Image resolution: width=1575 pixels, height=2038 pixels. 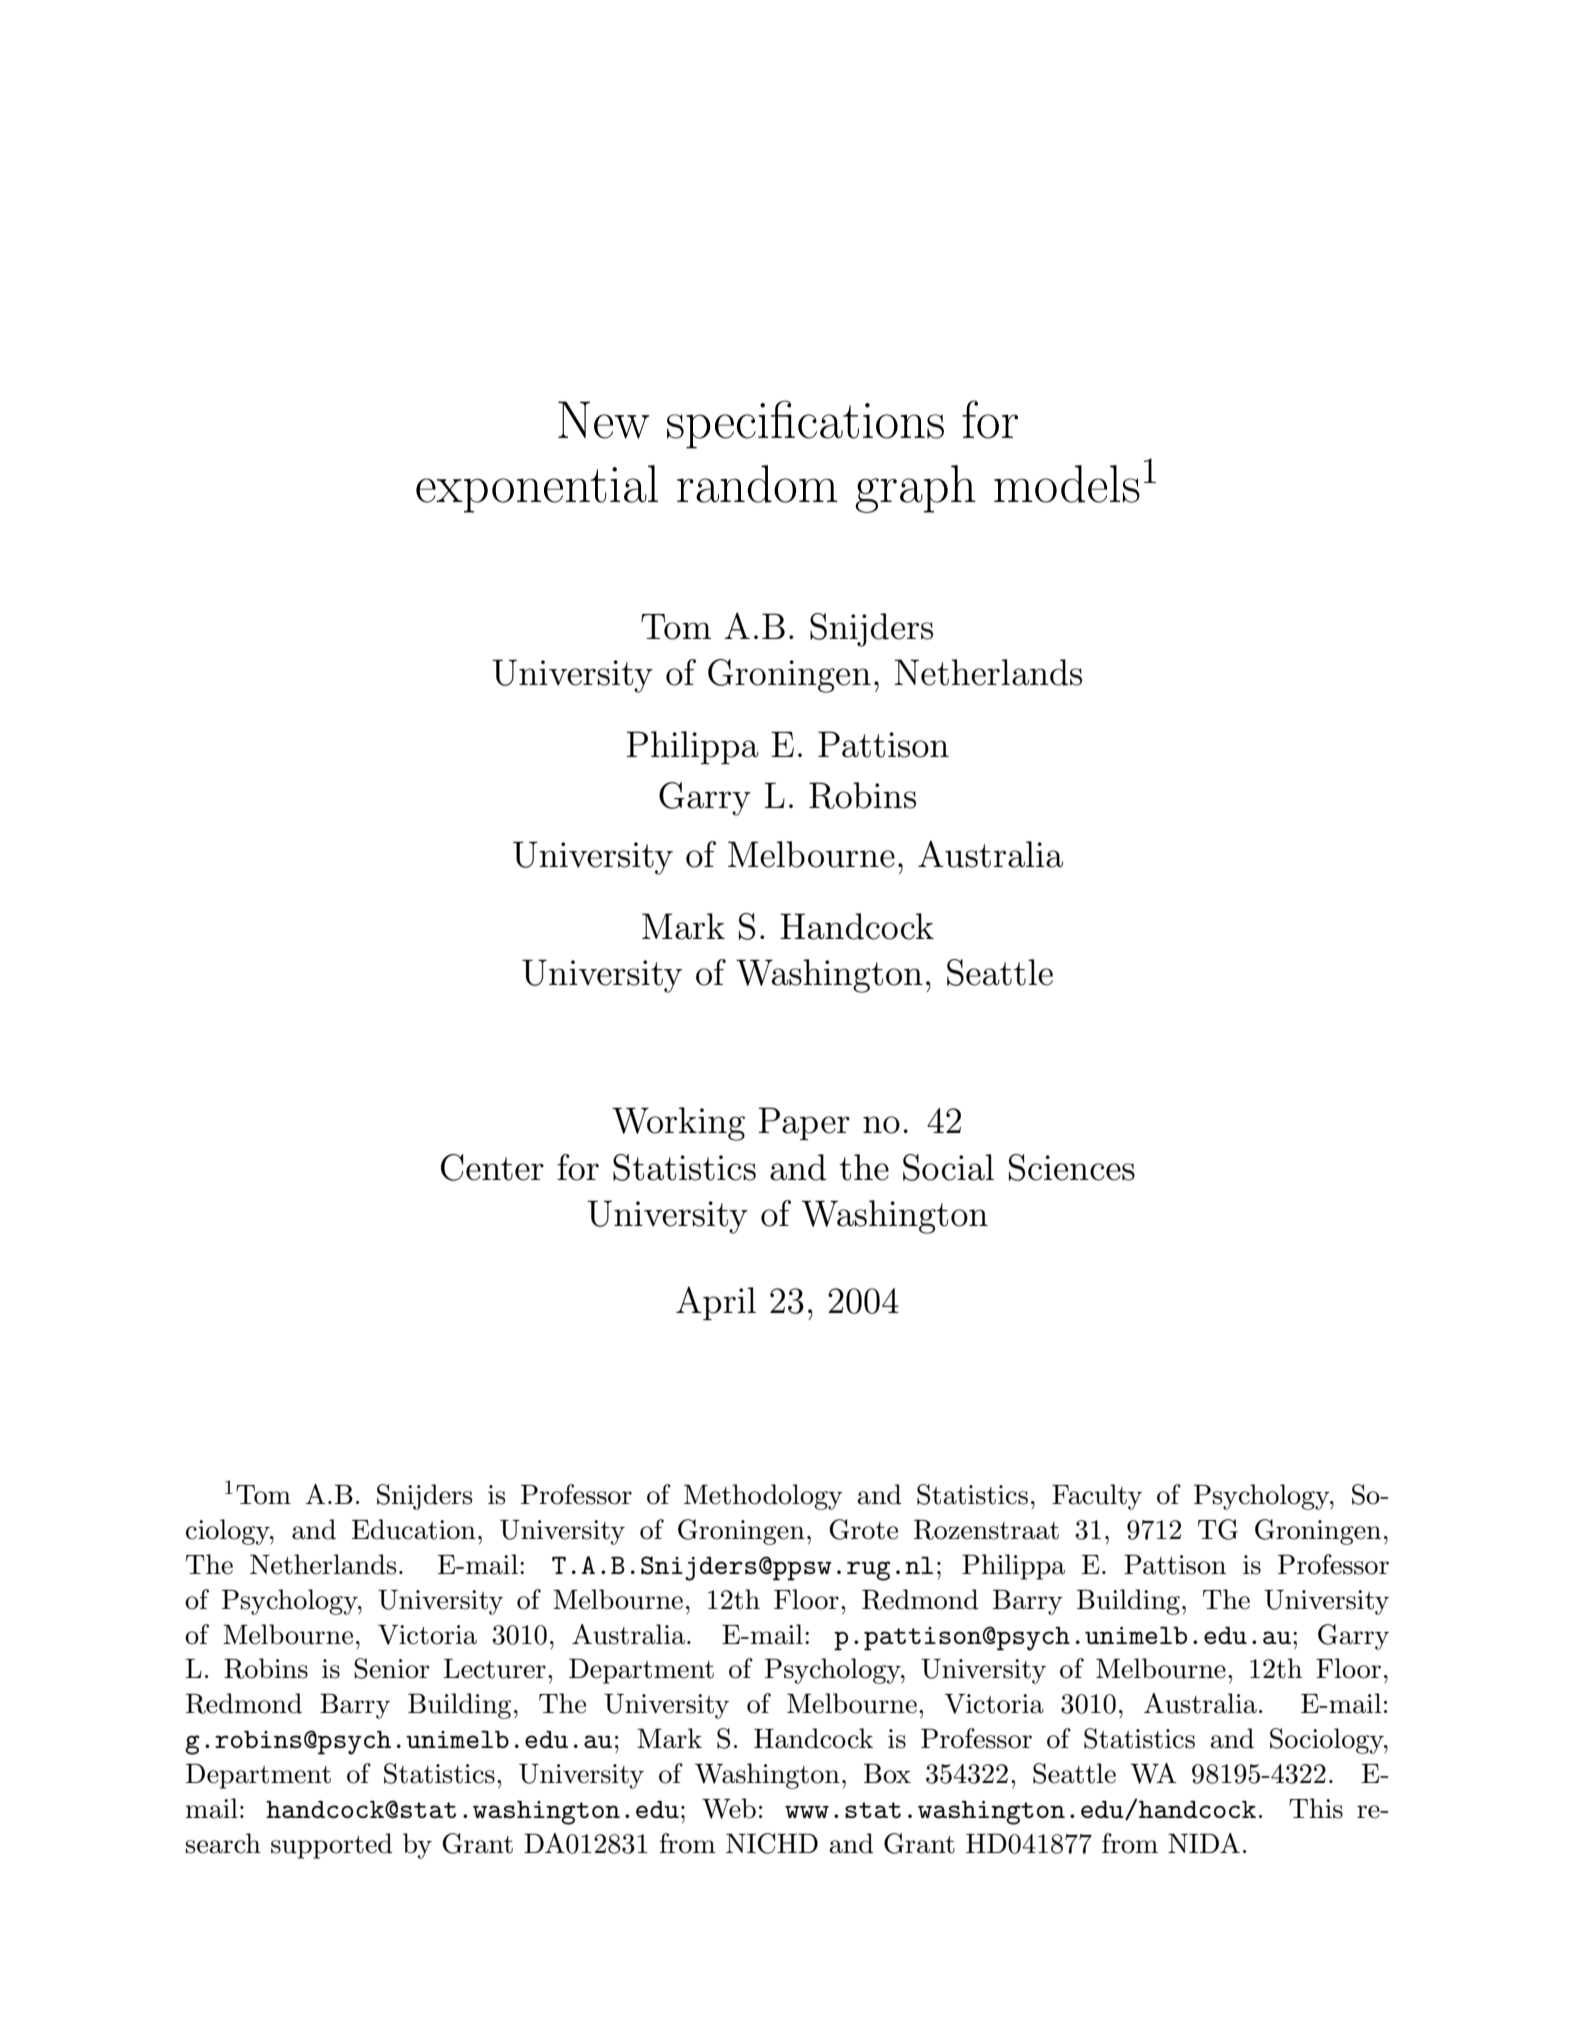 I want to click on graph, so click(x=915, y=489).
